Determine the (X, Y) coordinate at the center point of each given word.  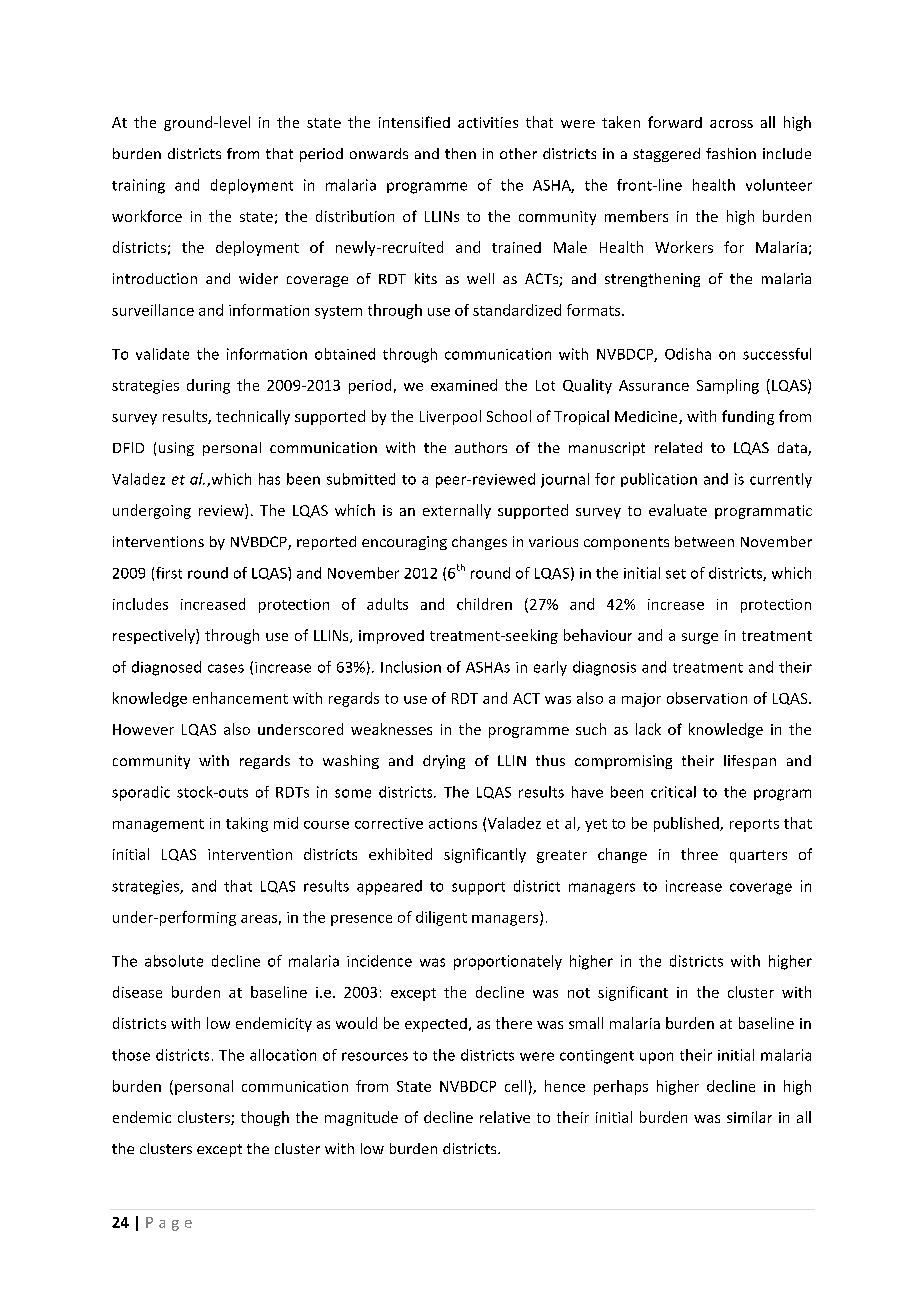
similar (749, 1117)
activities (488, 122)
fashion (731, 153)
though (265, 1118)
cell (515, 1086)
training (138, 186)
